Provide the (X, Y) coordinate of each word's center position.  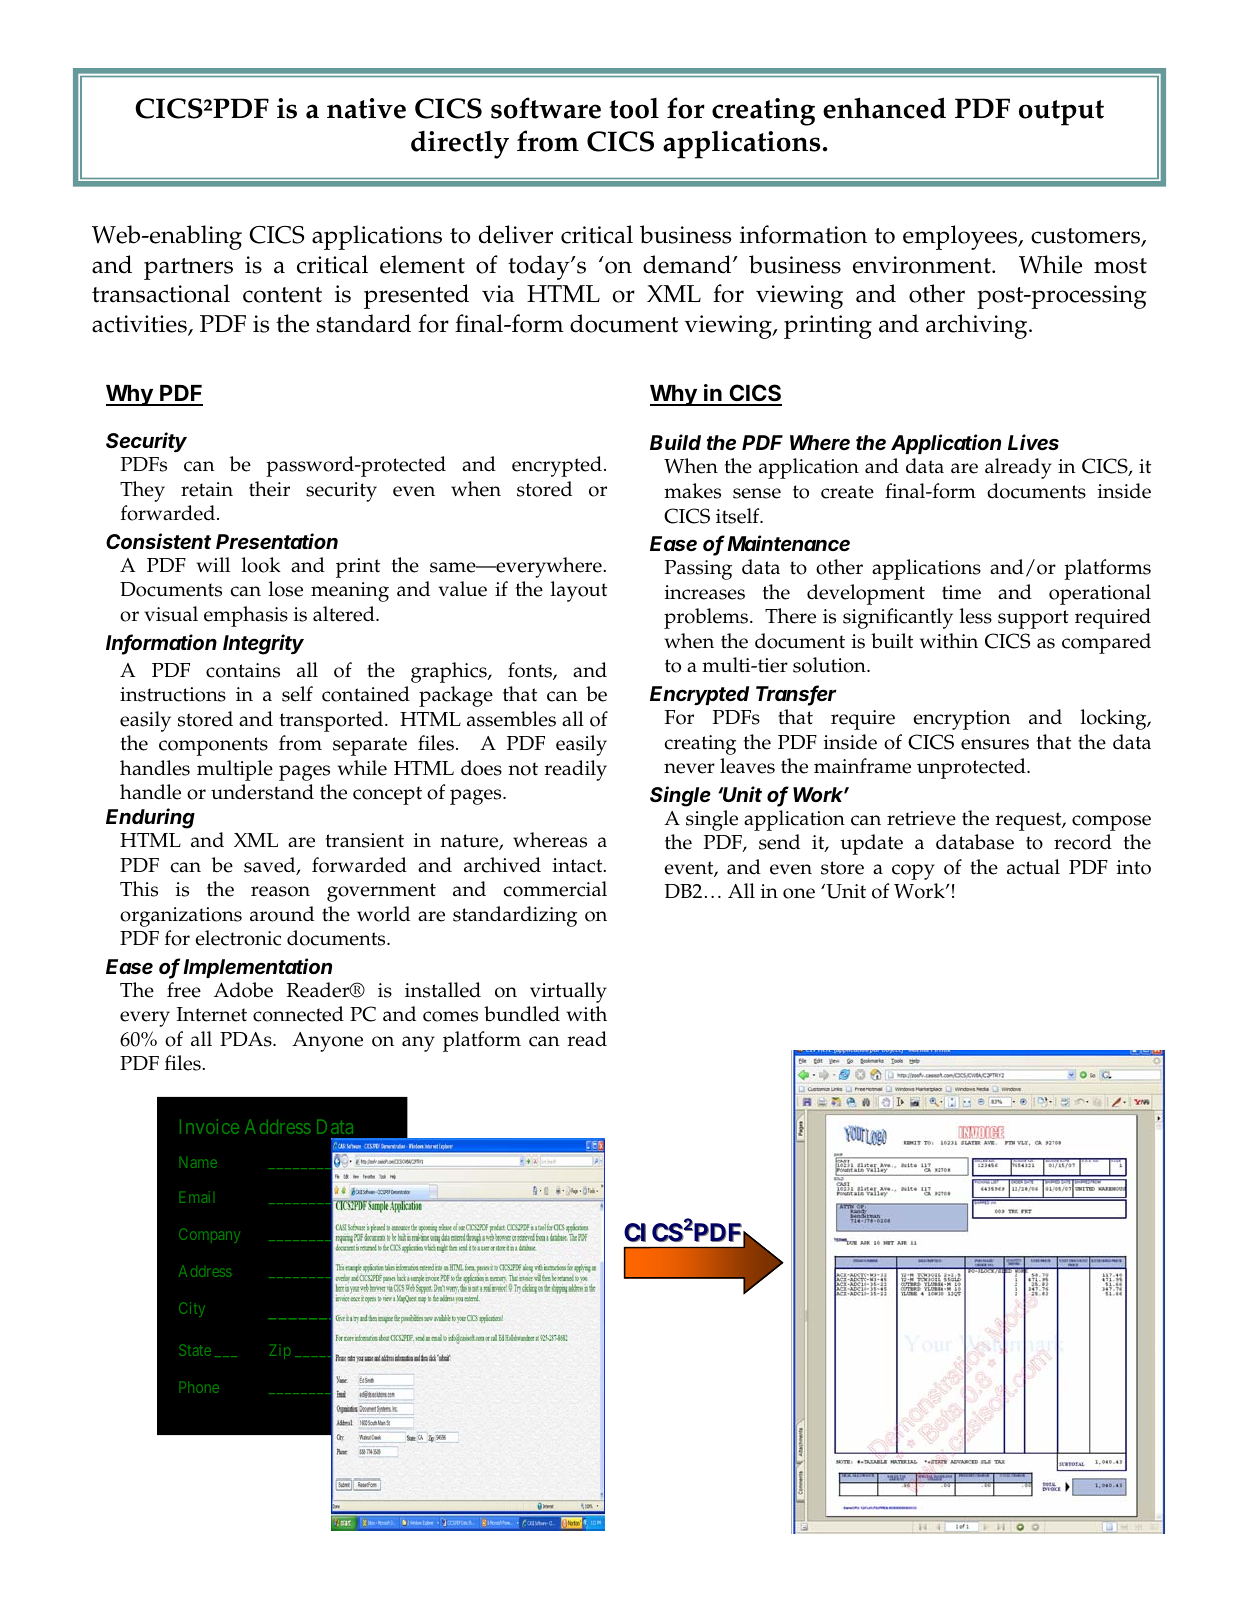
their (269, 489)
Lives (1033, 442)
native (366, 108)
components (213, 746)
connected (298, 1014)
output (1061, 113)
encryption (962, 720)
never (689, 768)
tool (634, 108)
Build (675, 442)
